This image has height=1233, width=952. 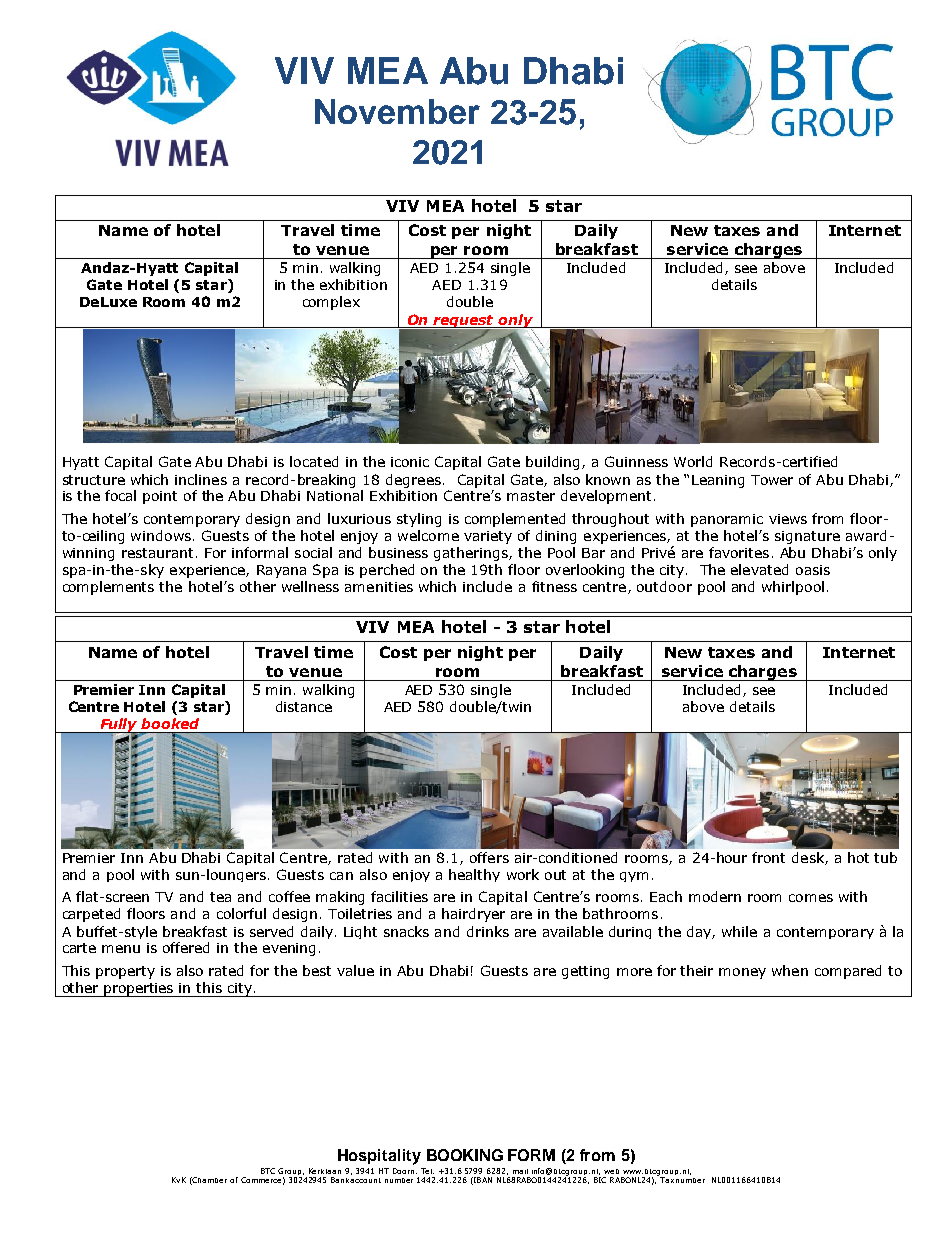 What do you see at coordinates (772, 480) in the image?
I see `Tower` at bounding box center [772, 480].
